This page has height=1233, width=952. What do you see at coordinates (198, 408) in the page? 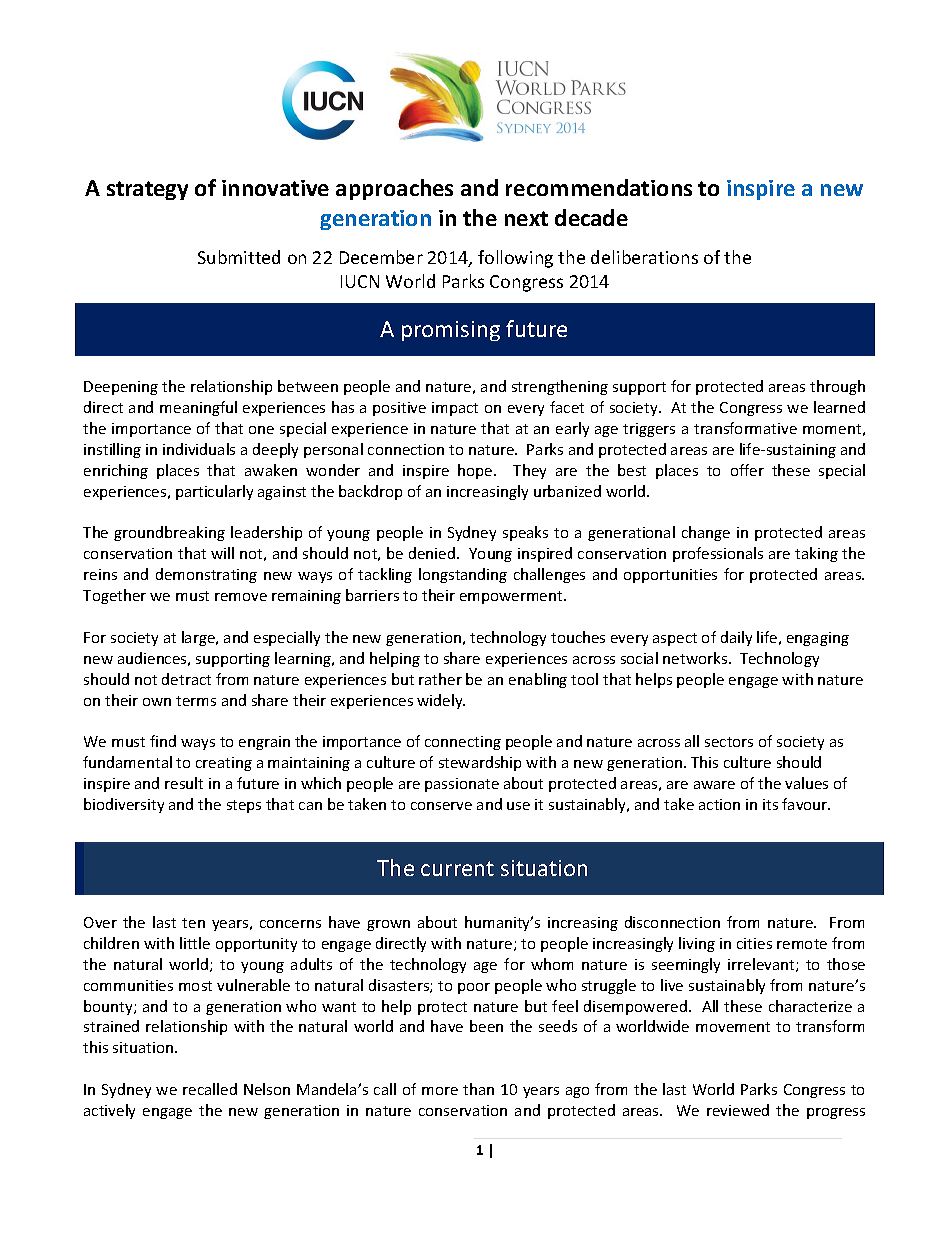
I see `meaningful` at bounding box center [198, 408].
